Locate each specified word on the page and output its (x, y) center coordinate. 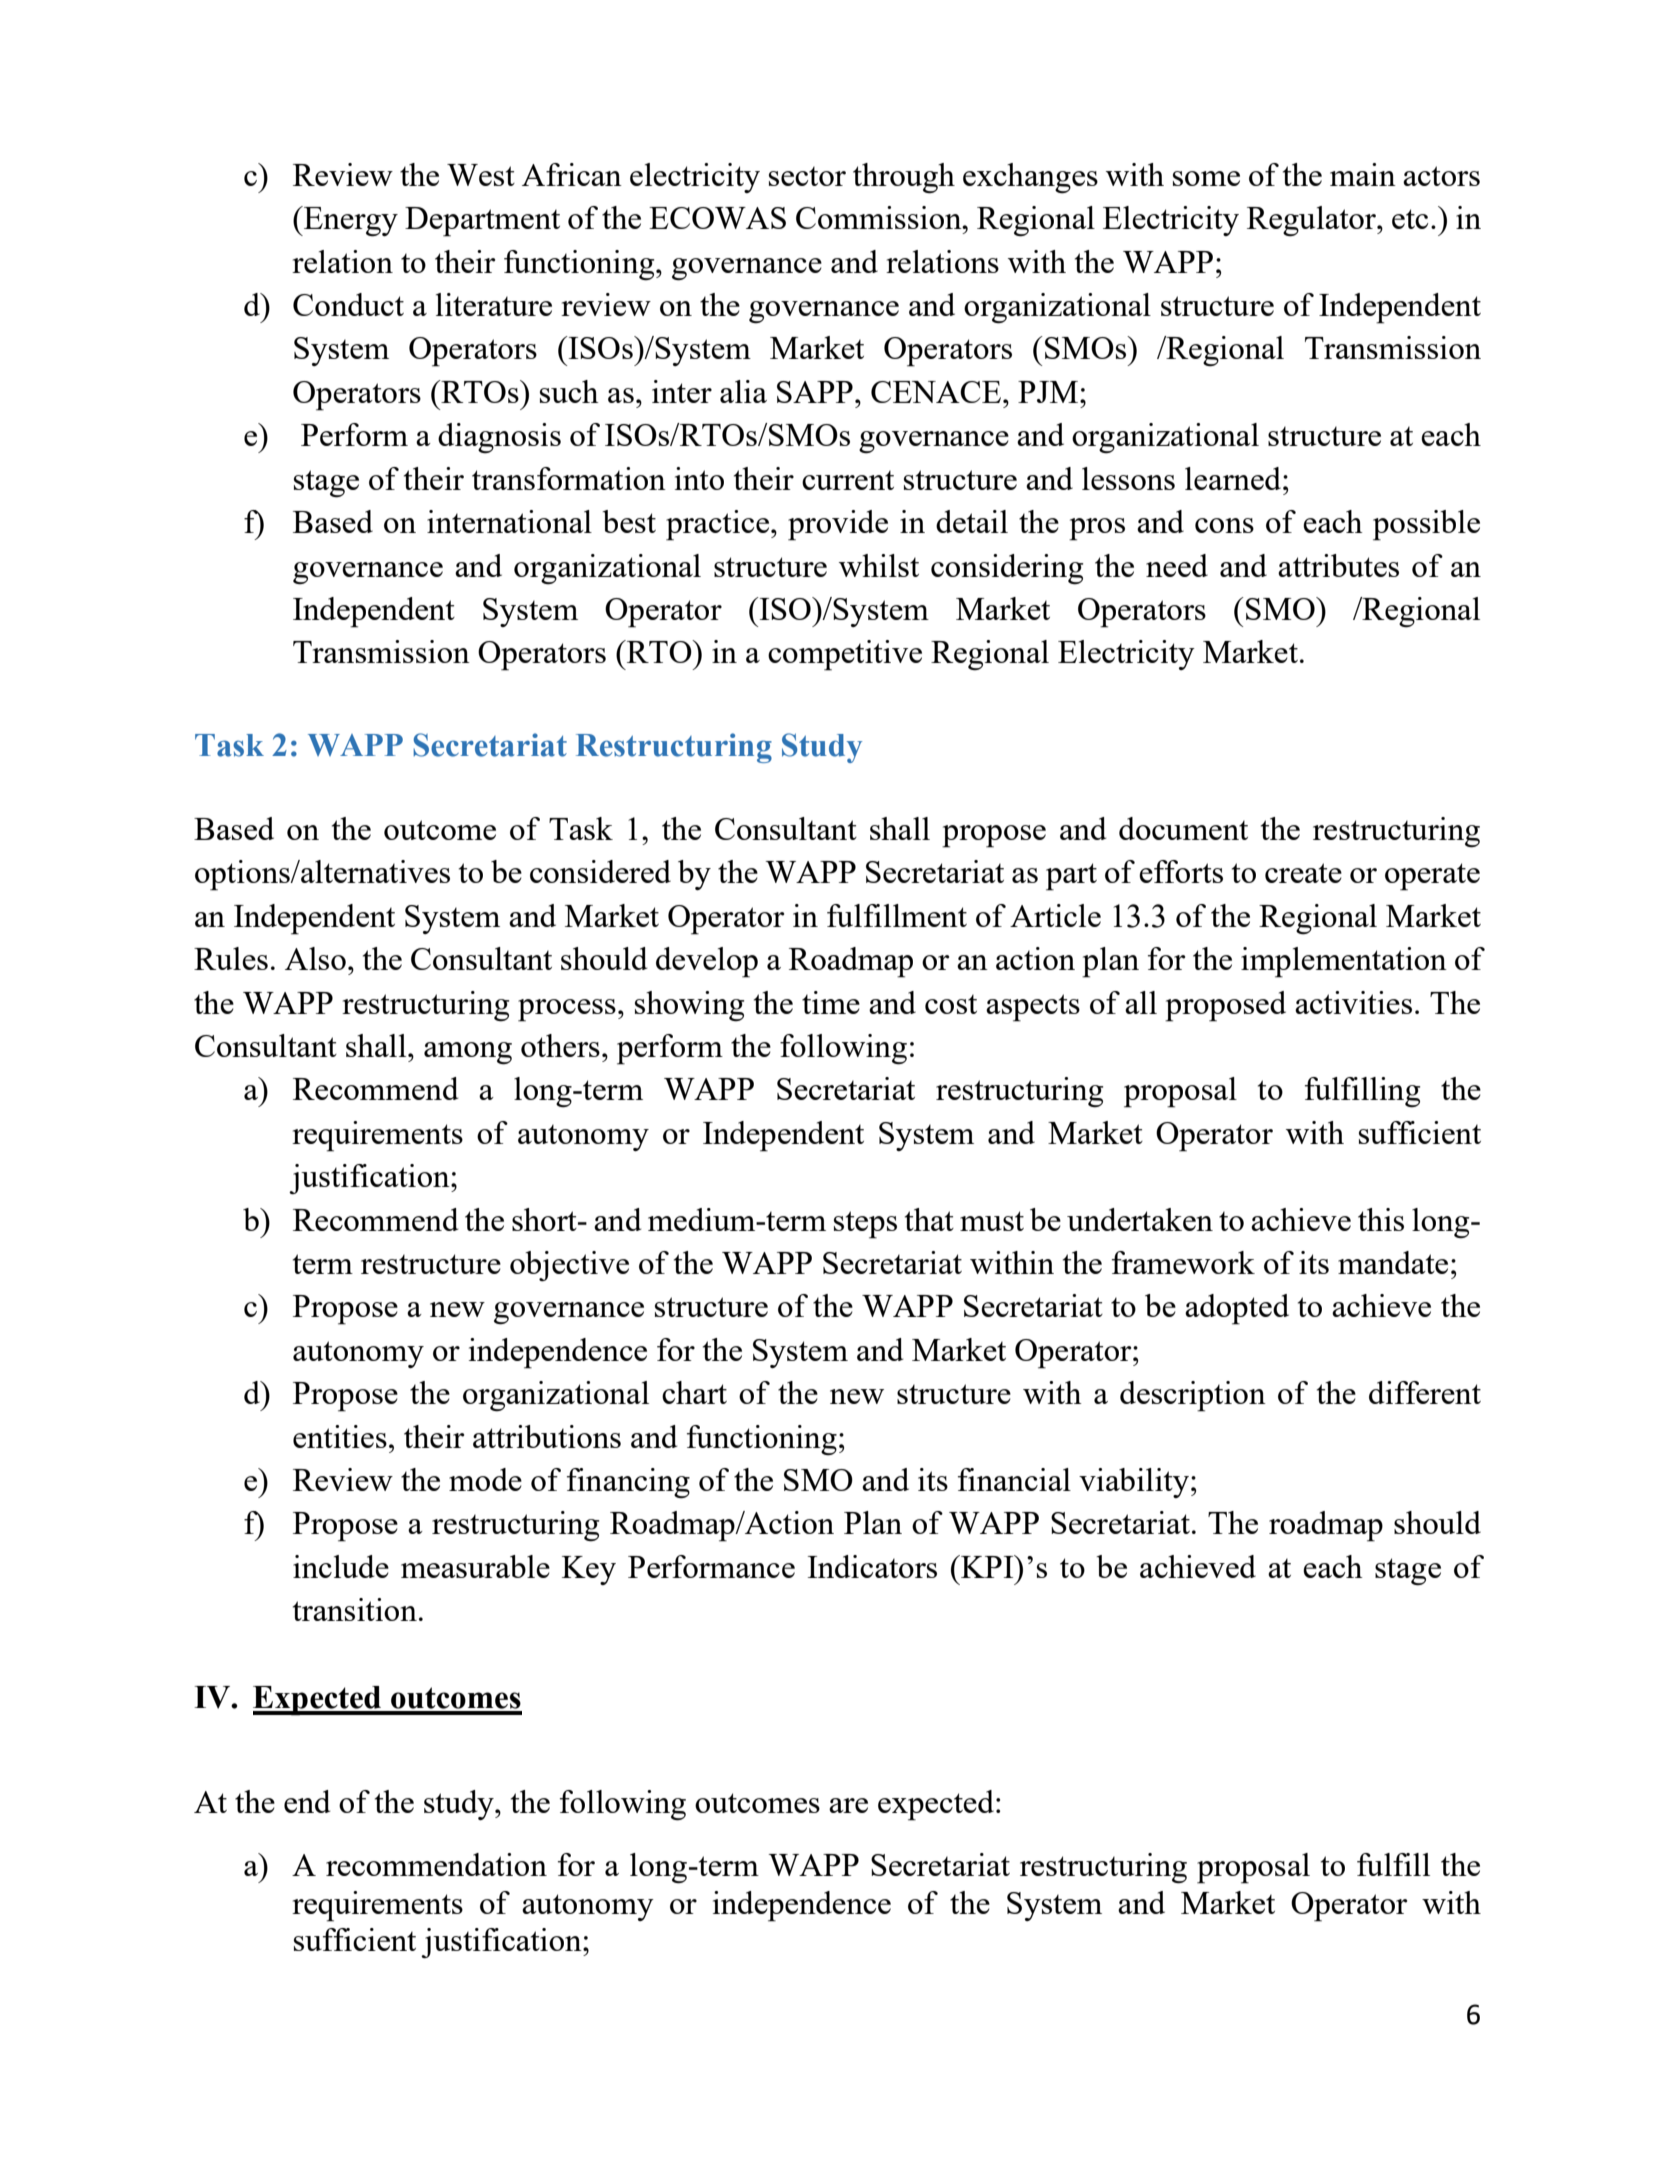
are (848, 1805)
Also (315, 958)
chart (694, 1392)
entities (340, 1436)
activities (1353, 1002)
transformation (569, 478)
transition (355, 1609)
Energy (350, 221)
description (1193, 1396)
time (831, 1002)
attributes (1338, 565)
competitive (845, 655)
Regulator (1313, 221)
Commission (880, 217)
